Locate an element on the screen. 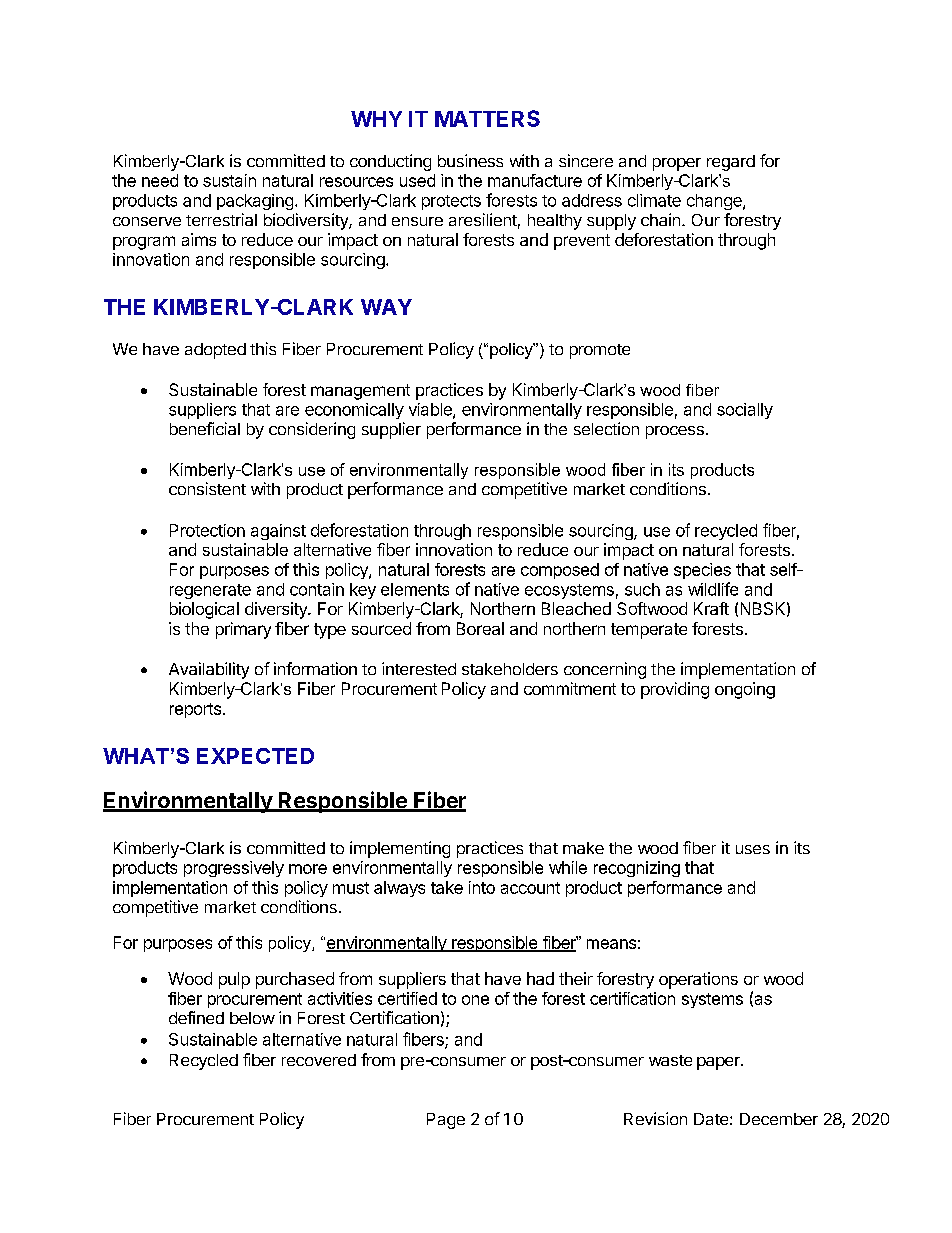  consistent is located at coordinates (207, 488).
